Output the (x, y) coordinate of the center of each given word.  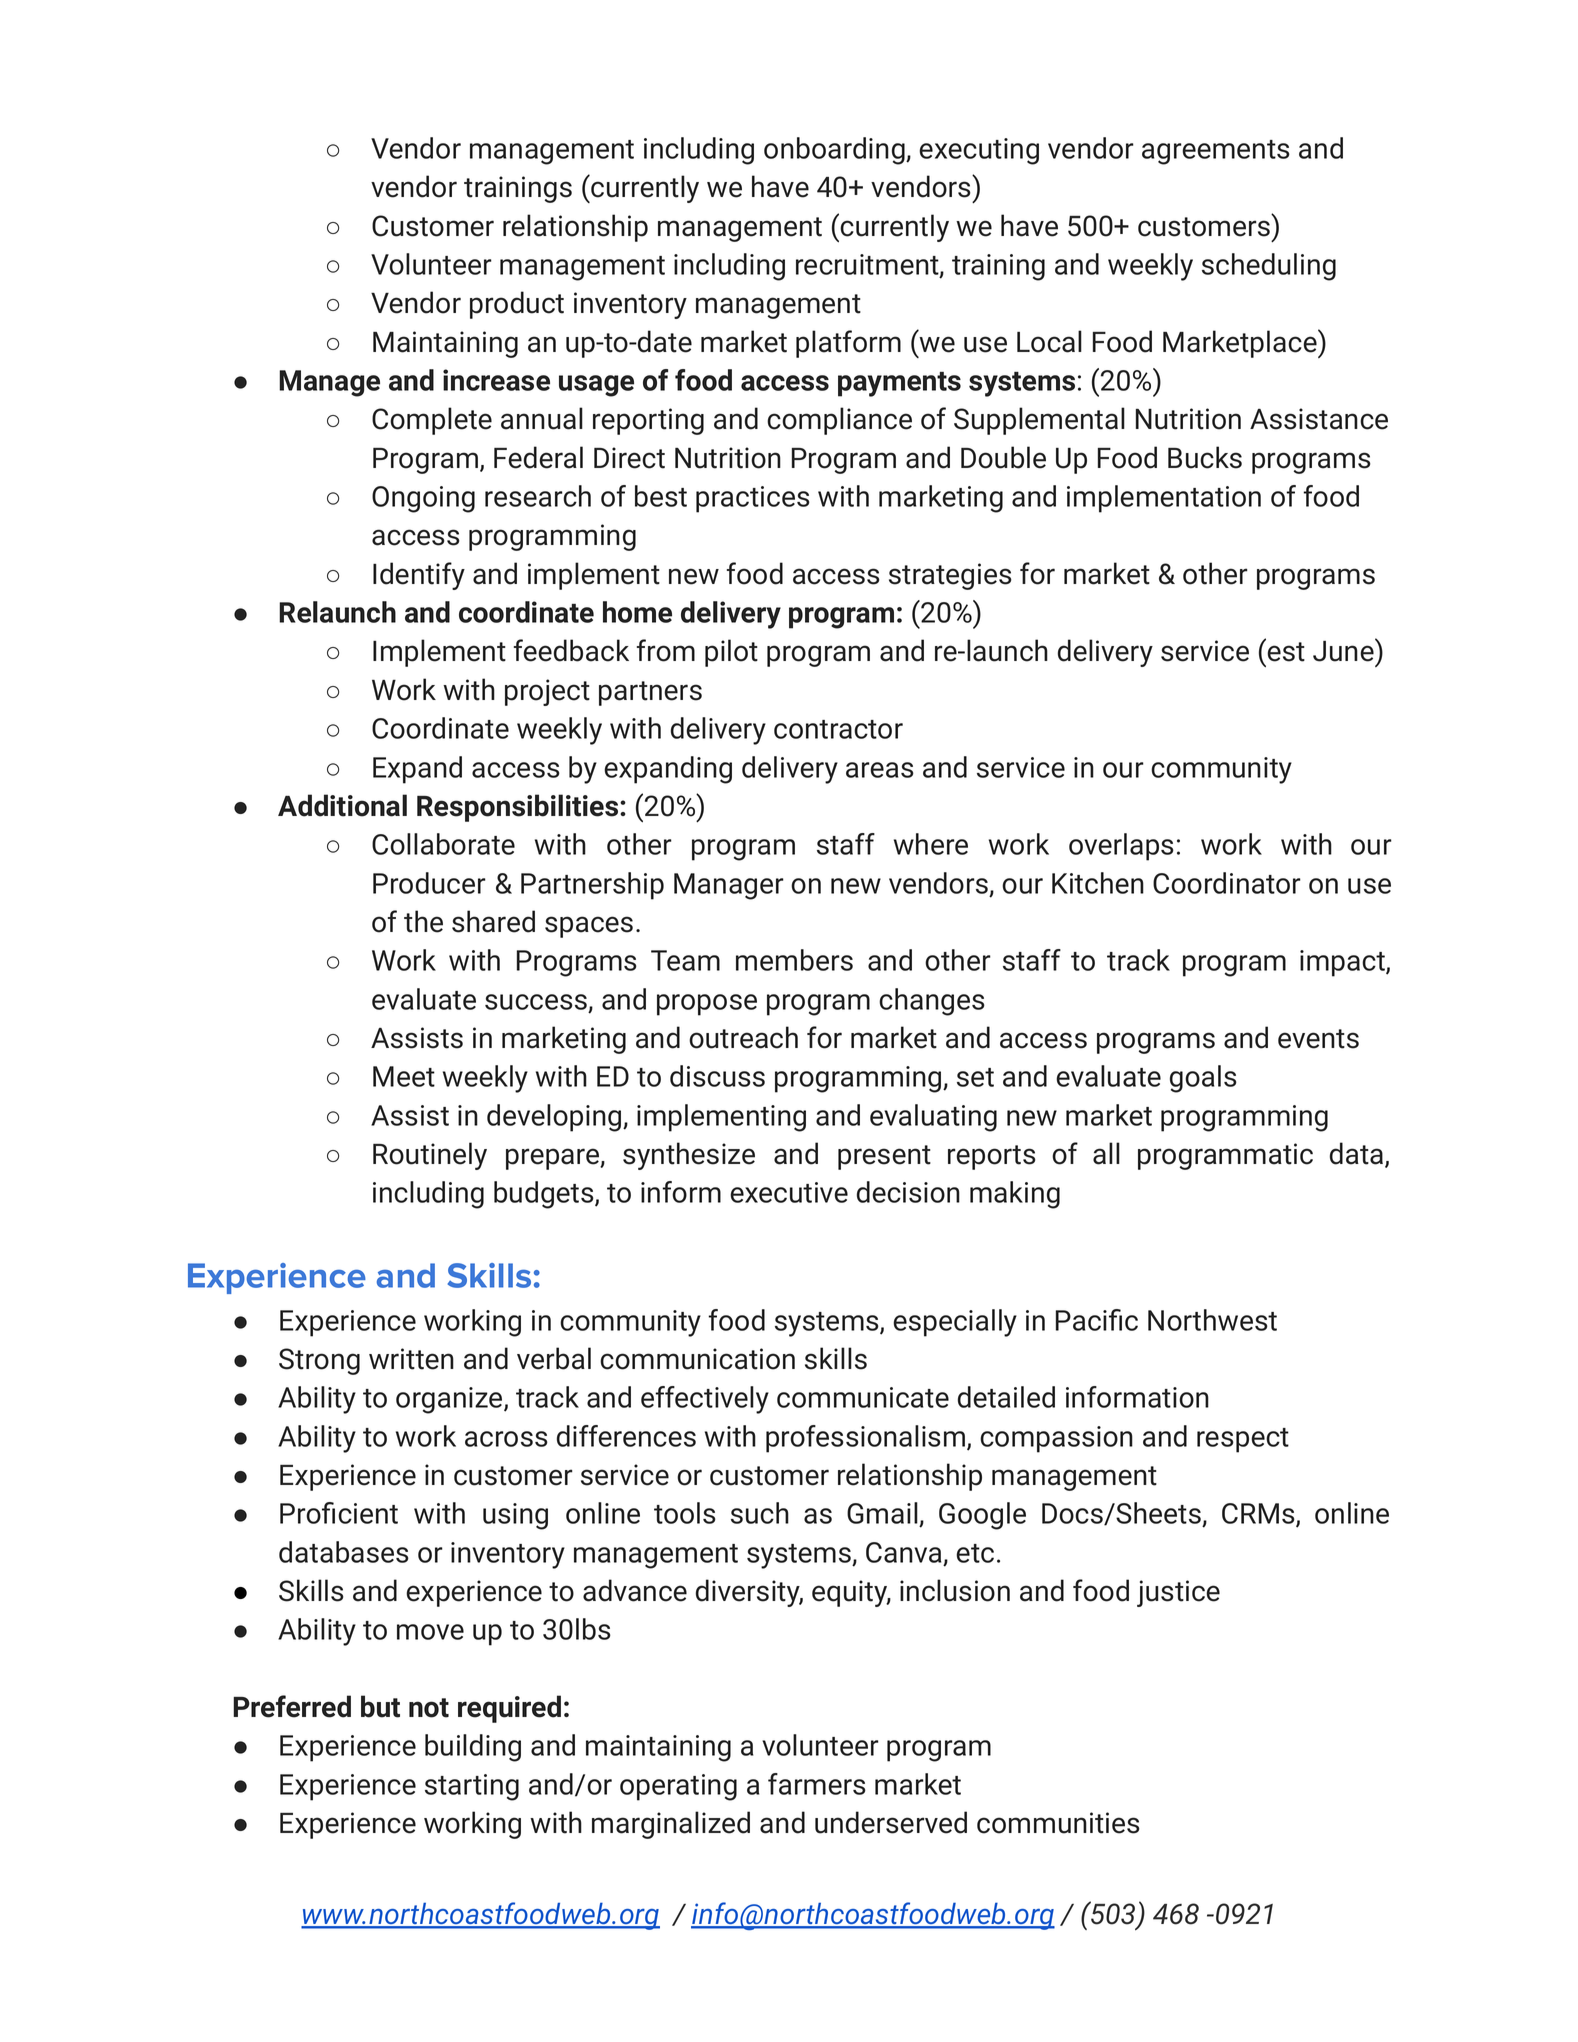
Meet (404, 1076)
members (794, 960)
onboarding (835, 151)
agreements (1216, 152)
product (517, 305)
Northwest (1212, 1320)
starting (472, 1787)
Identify (419, 576)
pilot (731, 653)
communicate (863, 1397)
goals (1203, 1079)
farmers (817, 1784)
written (411, 1359)
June (1344, 650)
